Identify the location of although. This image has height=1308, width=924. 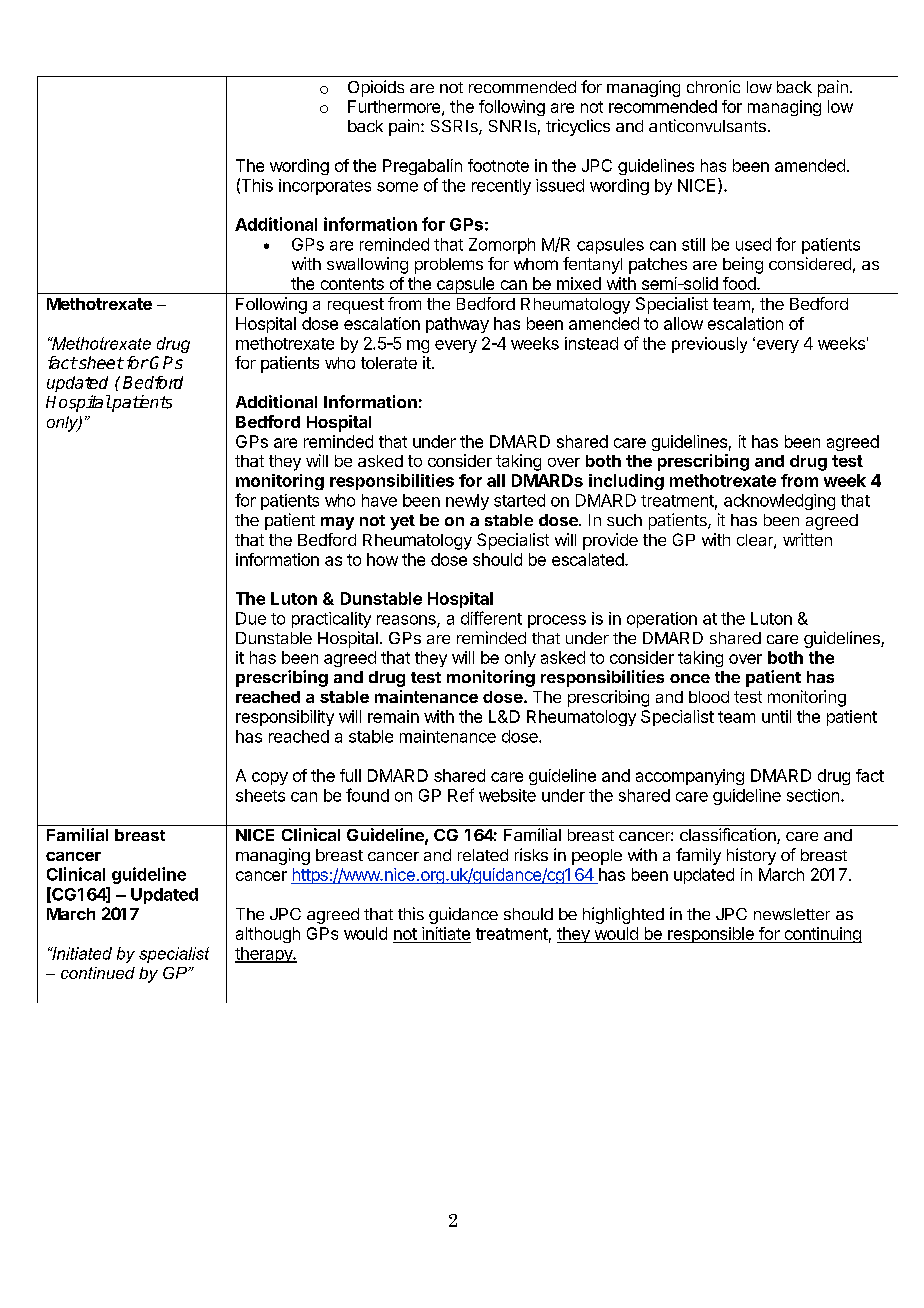
(268, 935).
